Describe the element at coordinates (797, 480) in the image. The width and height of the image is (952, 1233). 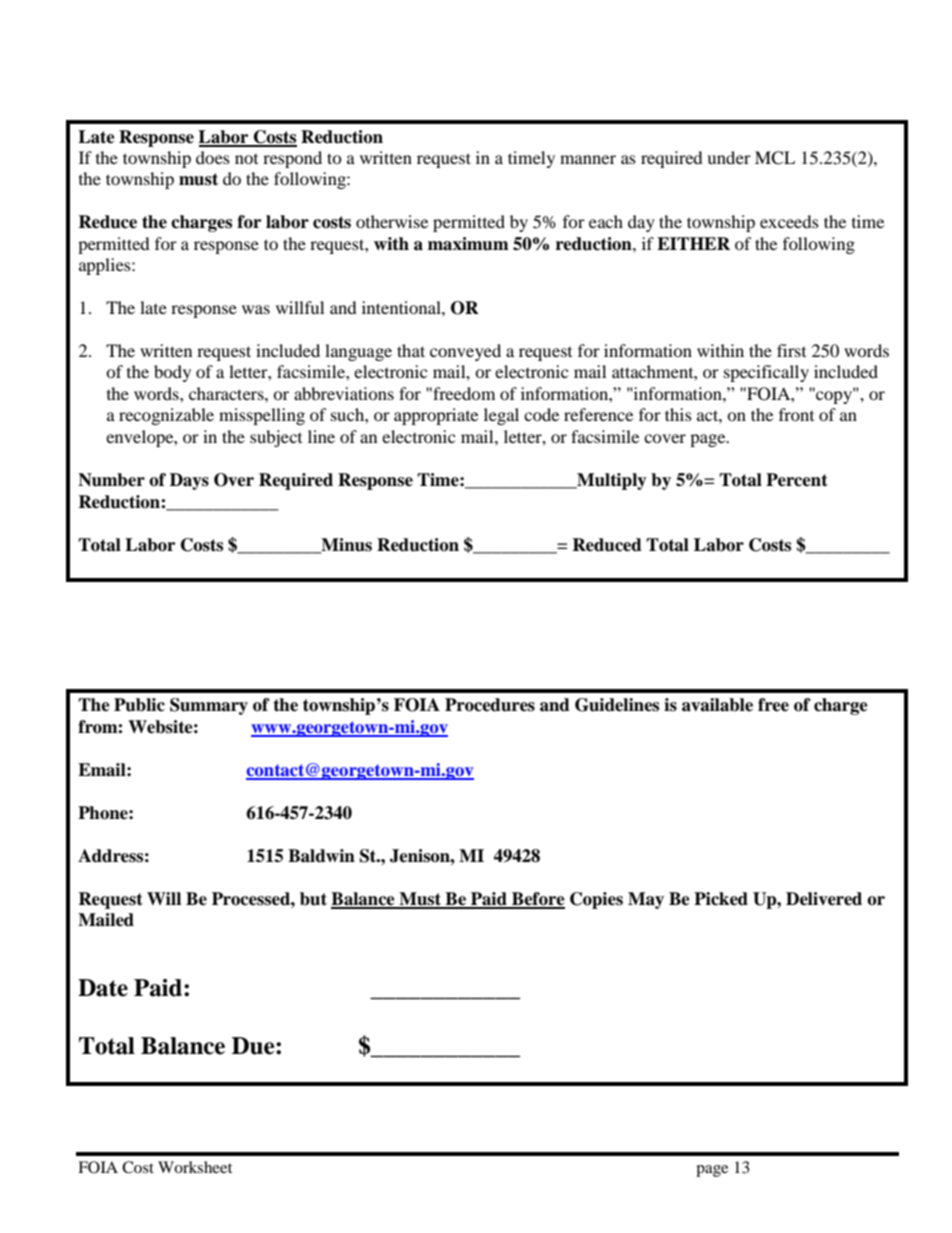
I see `Percent` at that location.
